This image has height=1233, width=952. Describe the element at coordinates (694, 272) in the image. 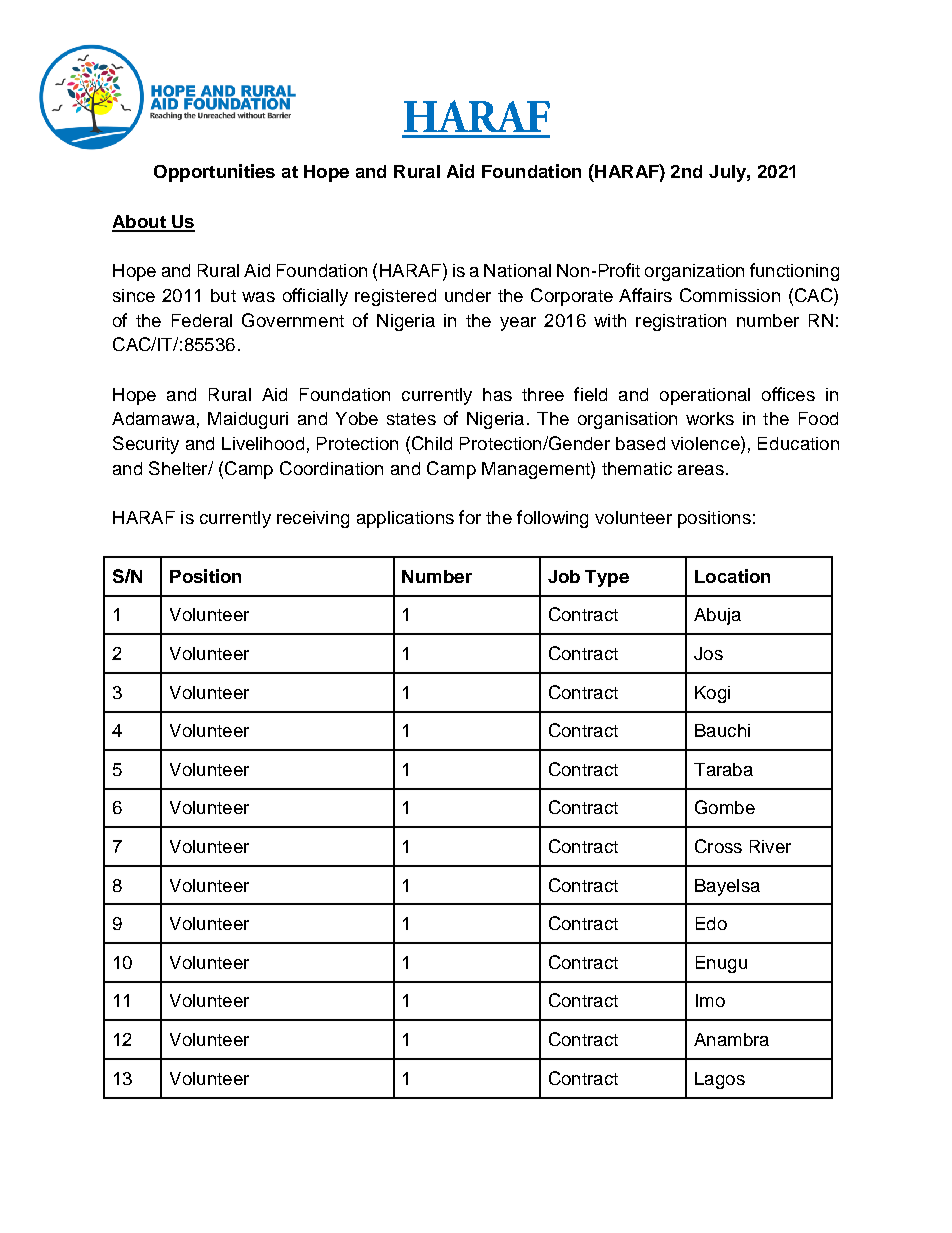

I see `organization` at that location.
